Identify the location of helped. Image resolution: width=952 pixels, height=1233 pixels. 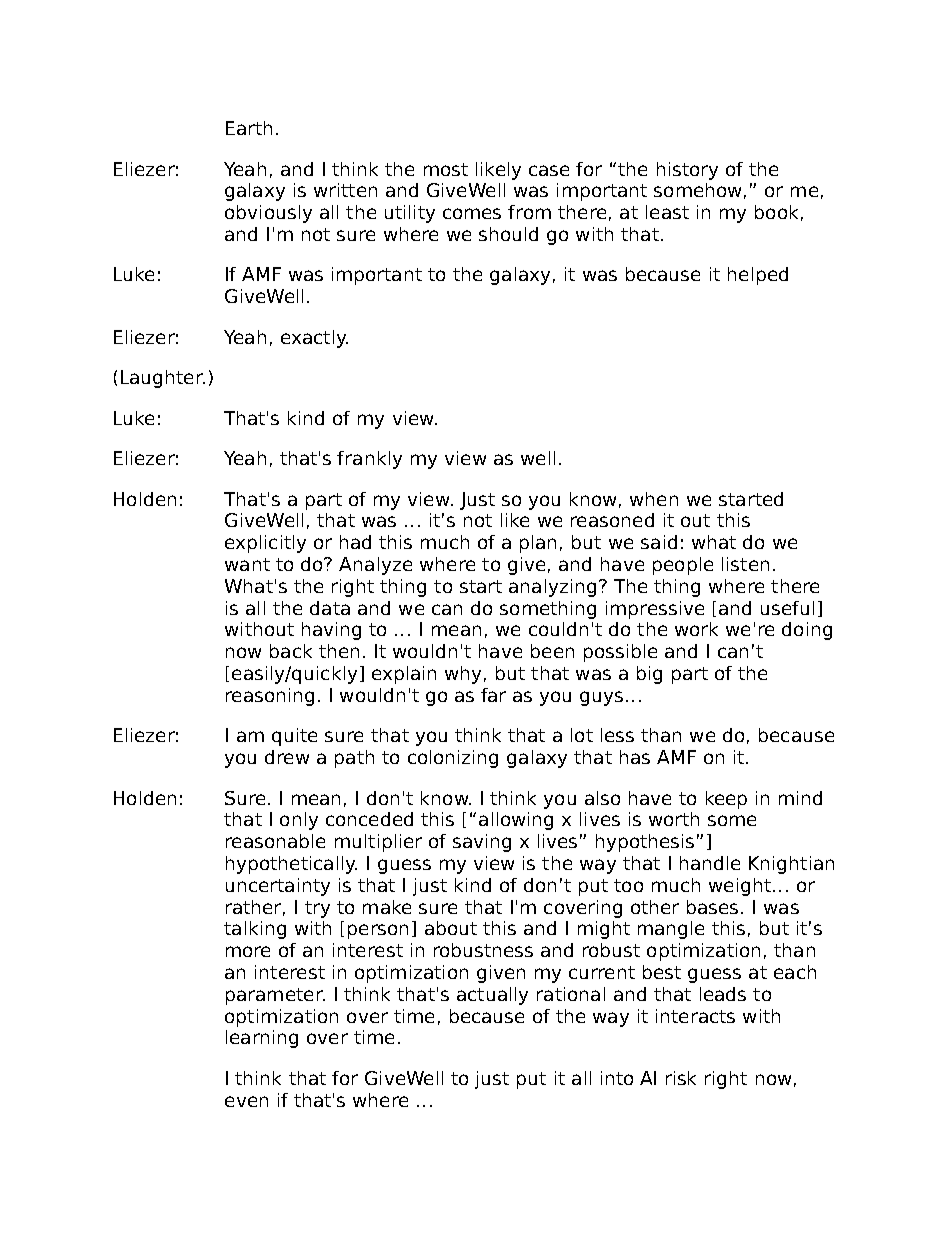
(758, 276).
